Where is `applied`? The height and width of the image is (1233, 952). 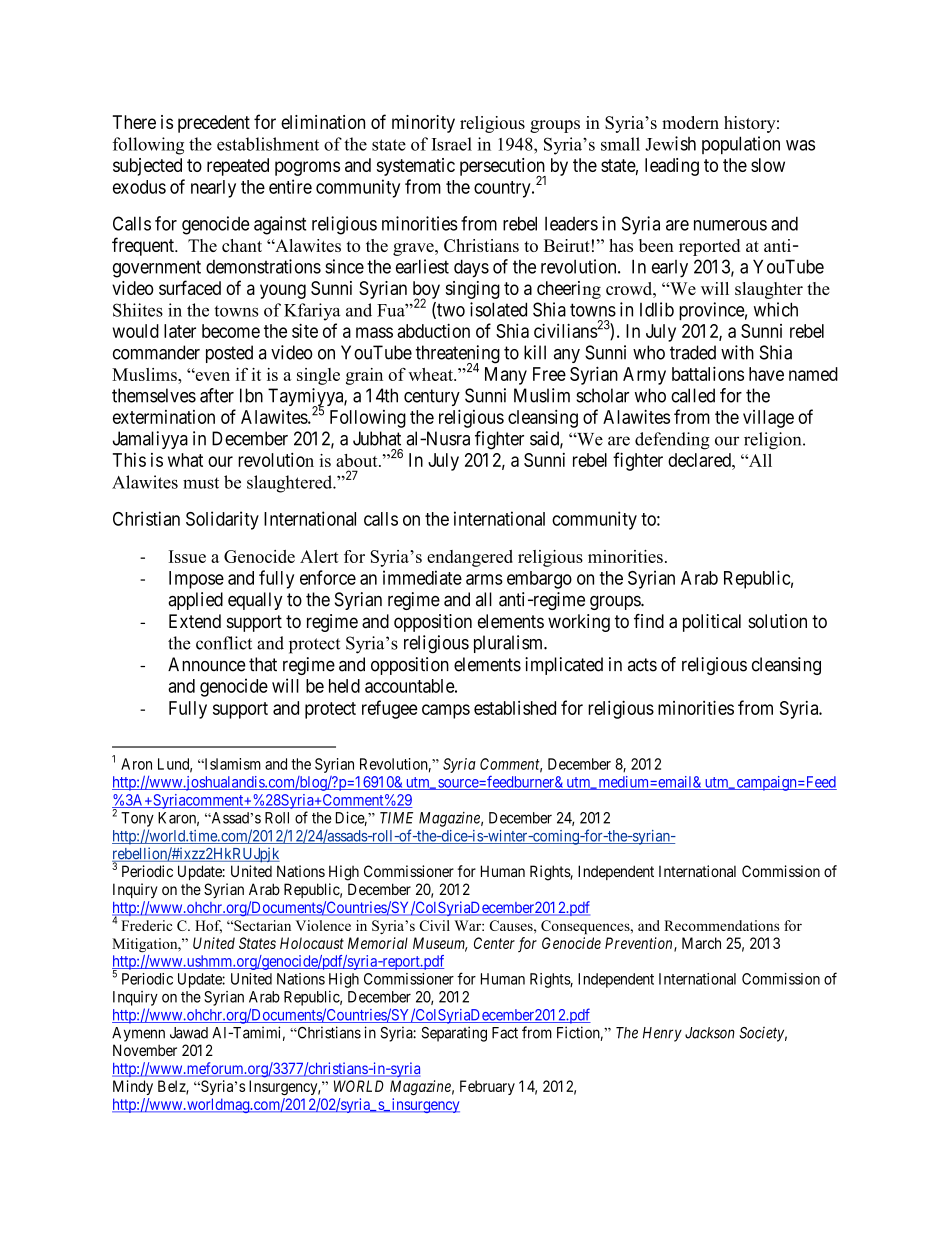
applied is located at coordinates (195, 601).
